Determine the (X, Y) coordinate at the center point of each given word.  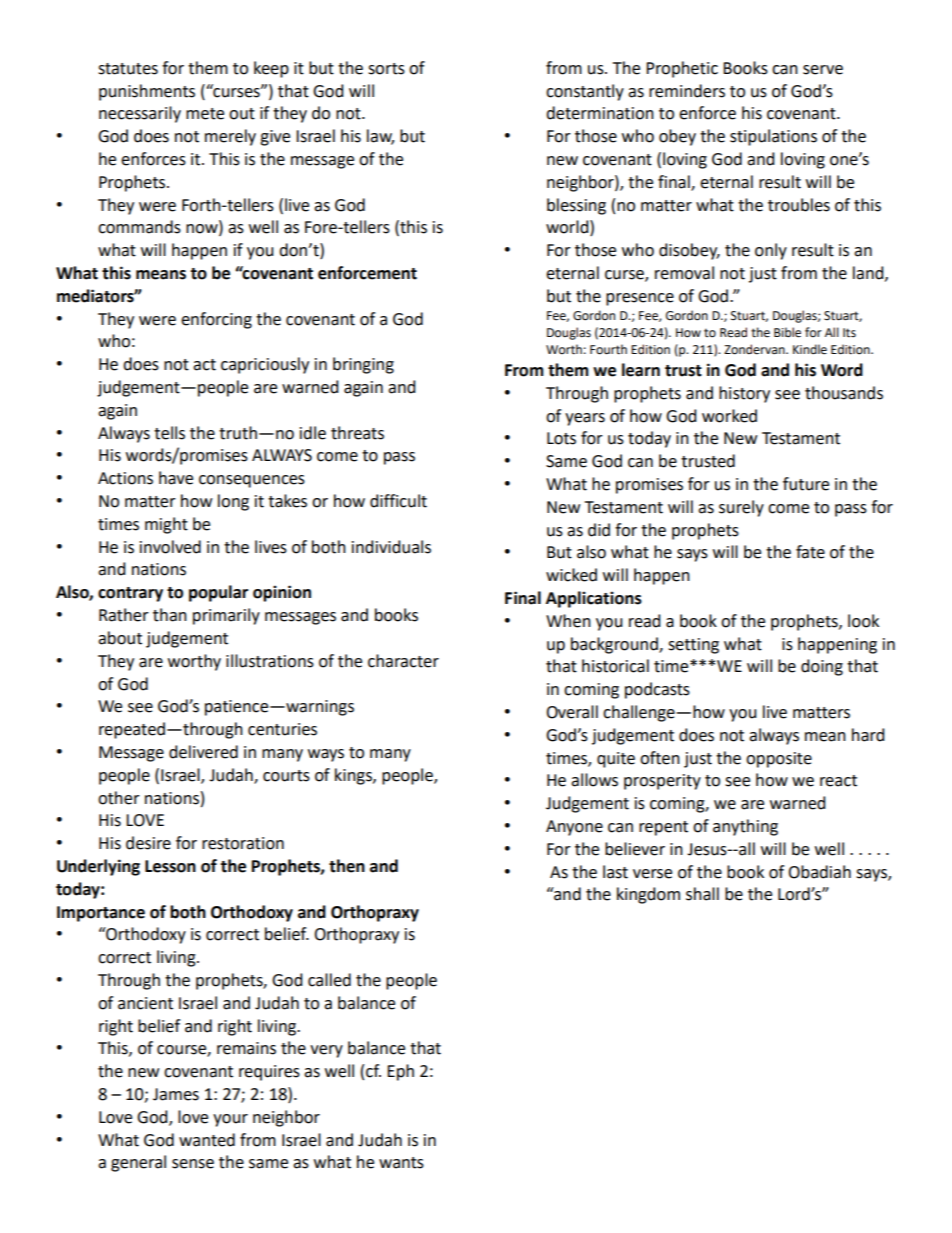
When (568, 621)
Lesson (170, 866)
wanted (207, 1140)
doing (822, 667)
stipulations (773, 137)
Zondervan (755, 349)
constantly (585, 92)
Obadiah (819, 872)
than (170, 615)
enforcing (216, 320)
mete (205, 114)
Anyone (574, 828)
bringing (363, 365)
